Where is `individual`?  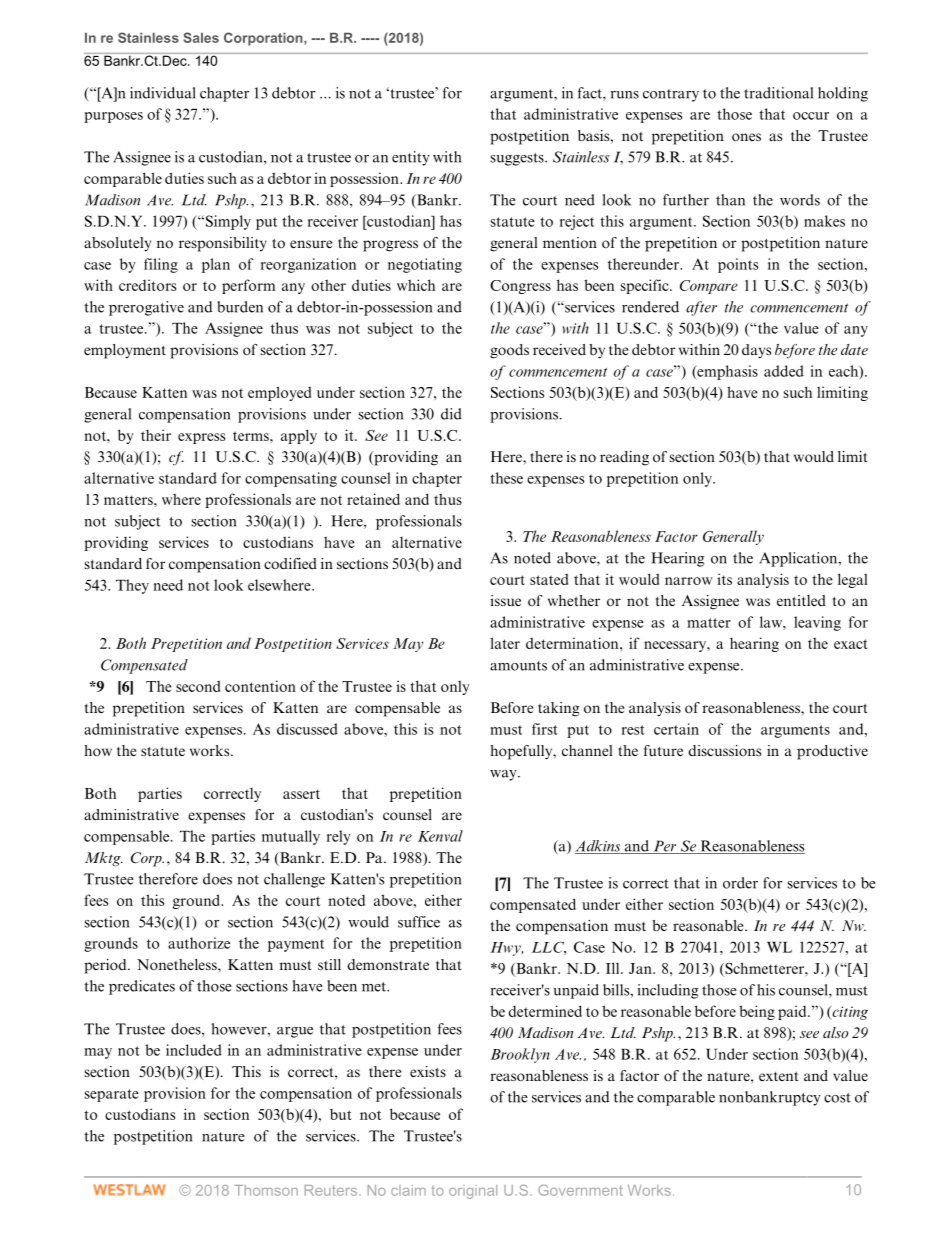 individual is located at coordinates (163, 93).
